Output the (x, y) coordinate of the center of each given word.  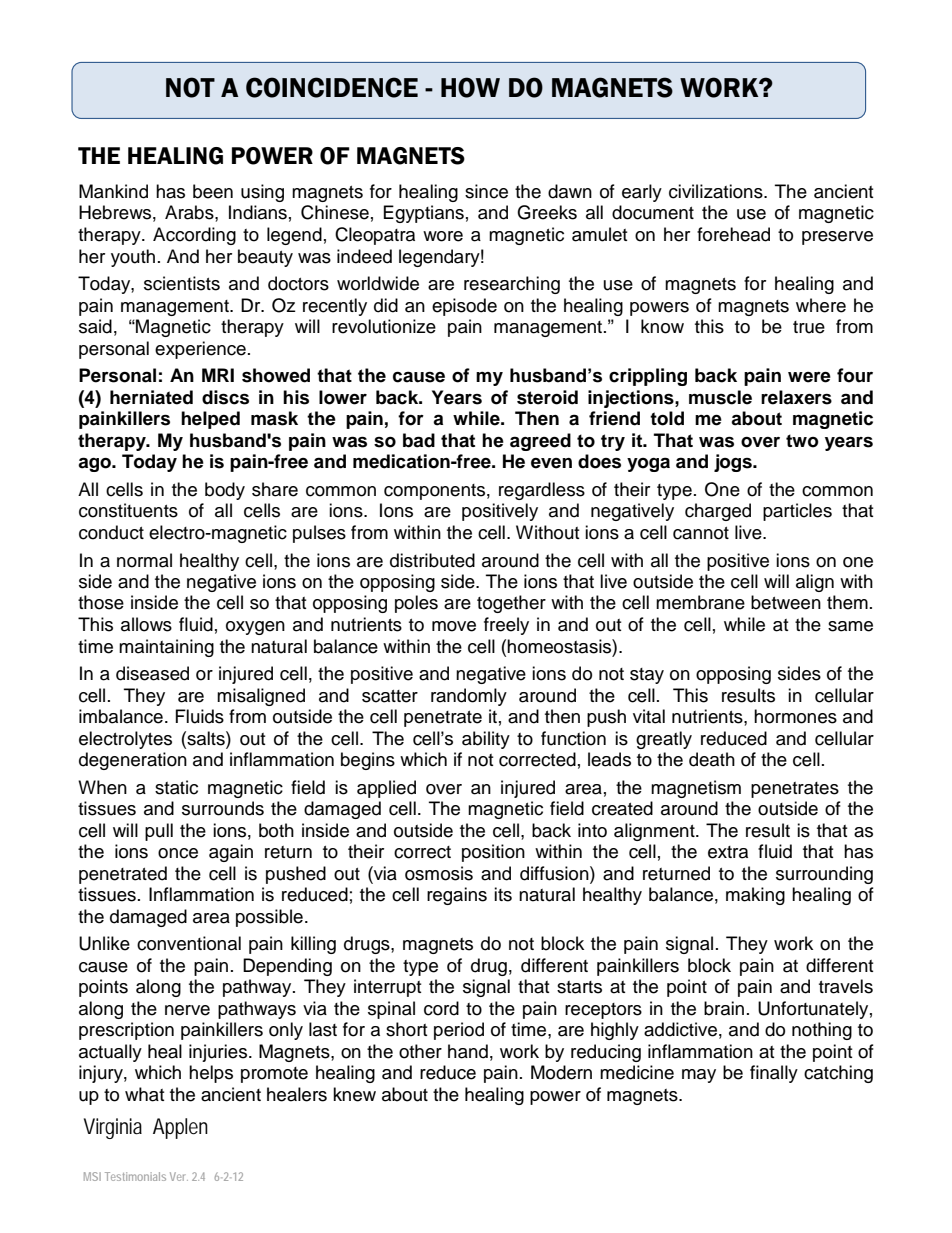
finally (774, 1074)
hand (468, 1051)
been (213, 191)
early (642, 193)
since (486, 191)
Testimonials (135, 1176)
